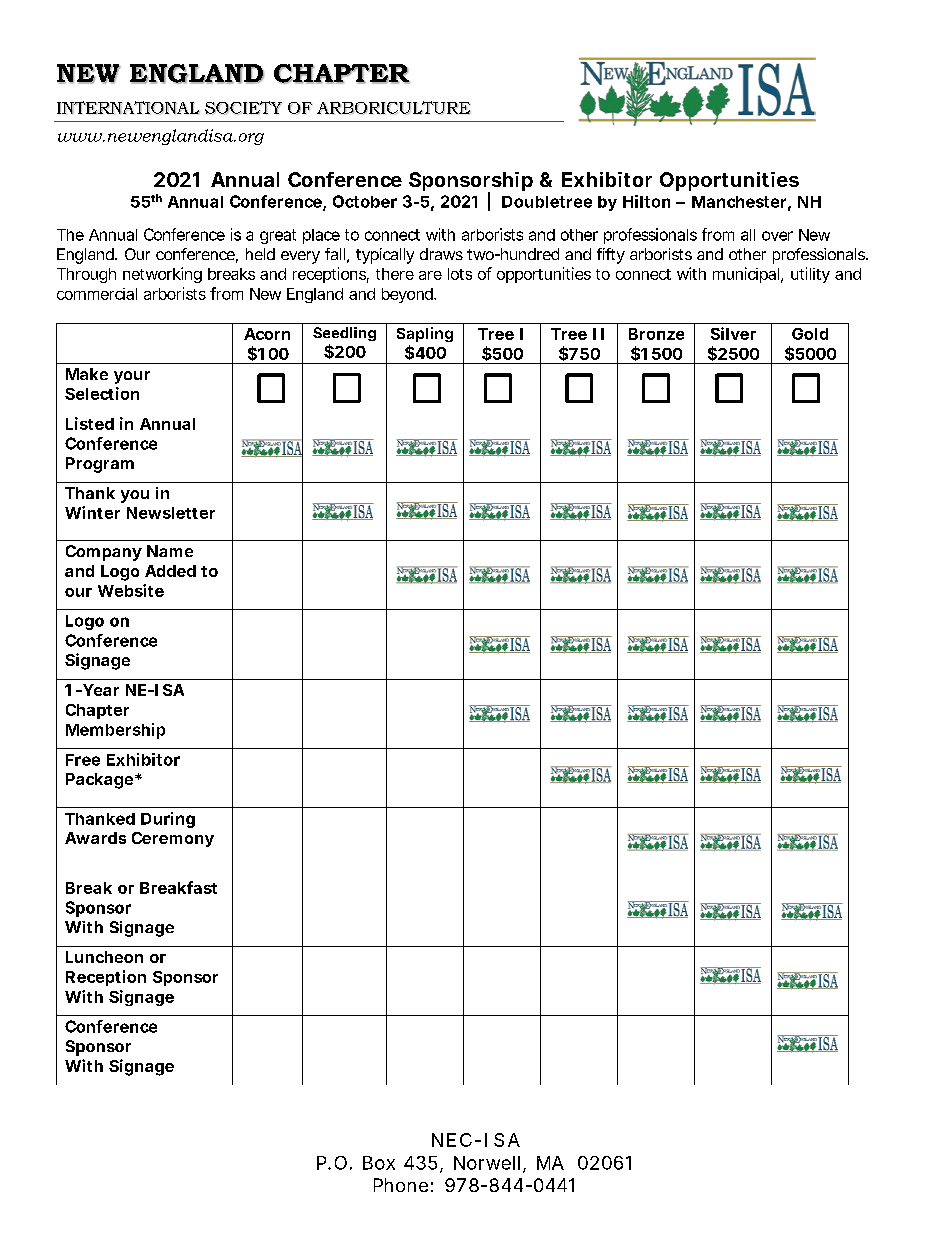 This document has height=1233, width=952. I want to click on Silver, so click(733, 333).
